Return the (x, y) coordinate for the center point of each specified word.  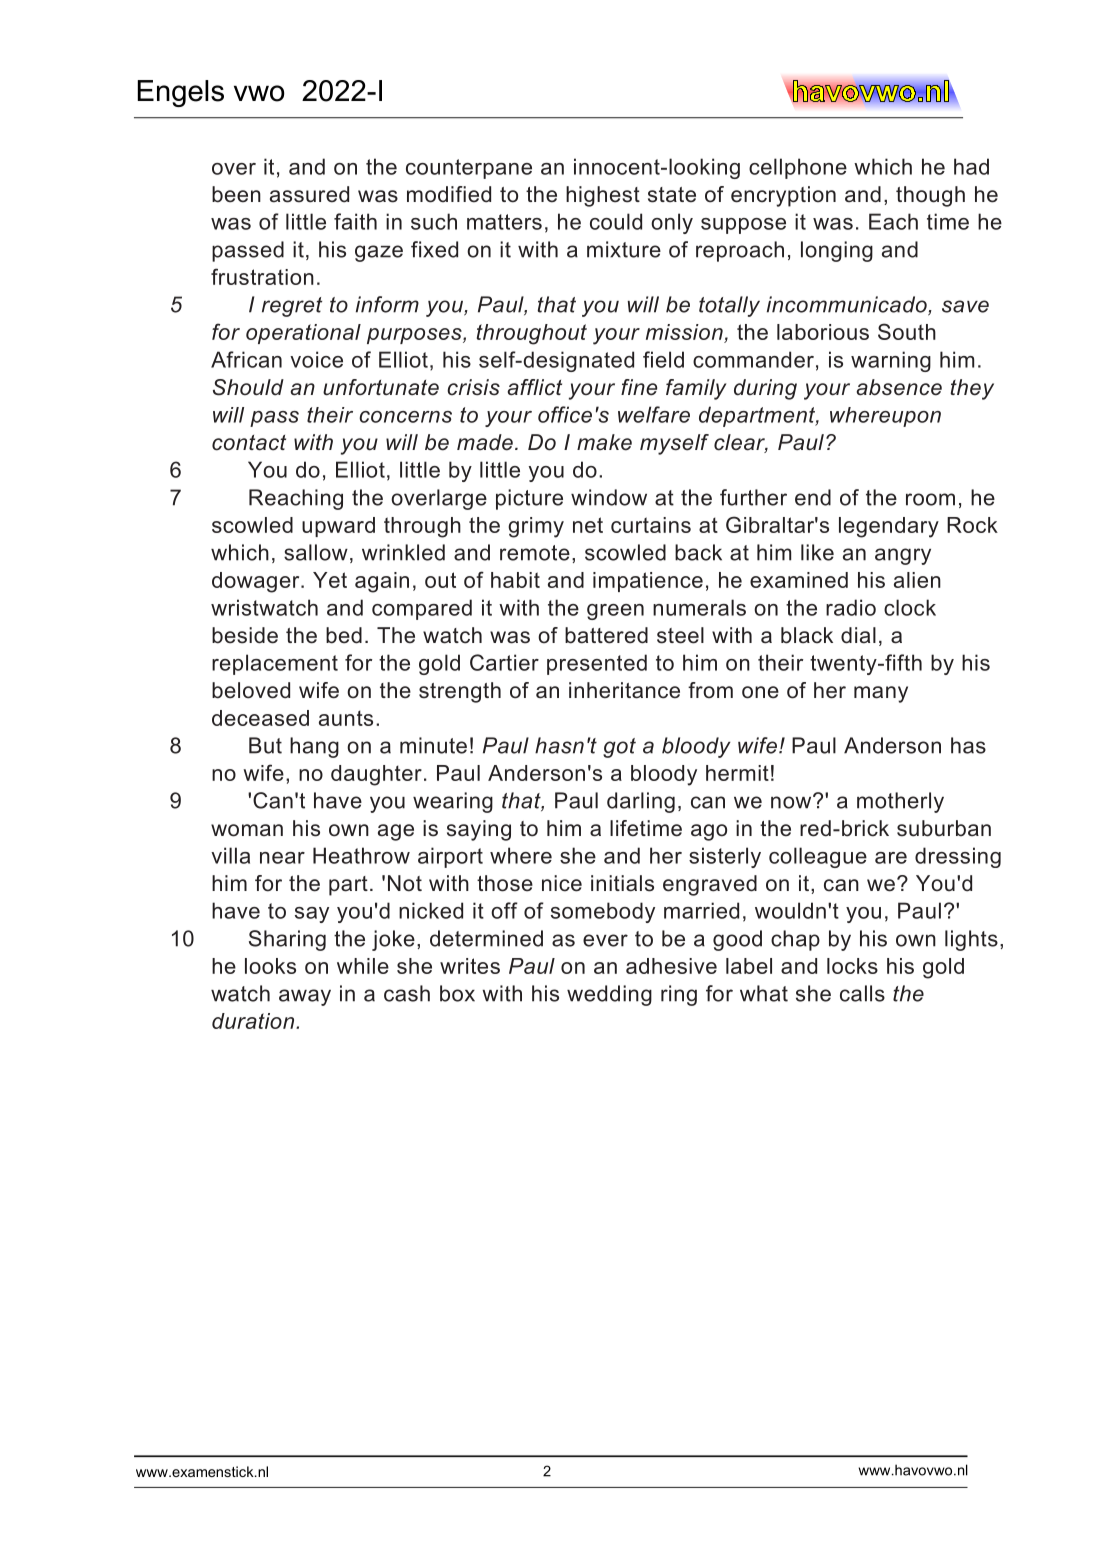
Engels (181, 93)
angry (903, 556)
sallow (316, 552)
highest (603, 196)
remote (535, 553)
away (305, 997)
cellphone (798, 168)
